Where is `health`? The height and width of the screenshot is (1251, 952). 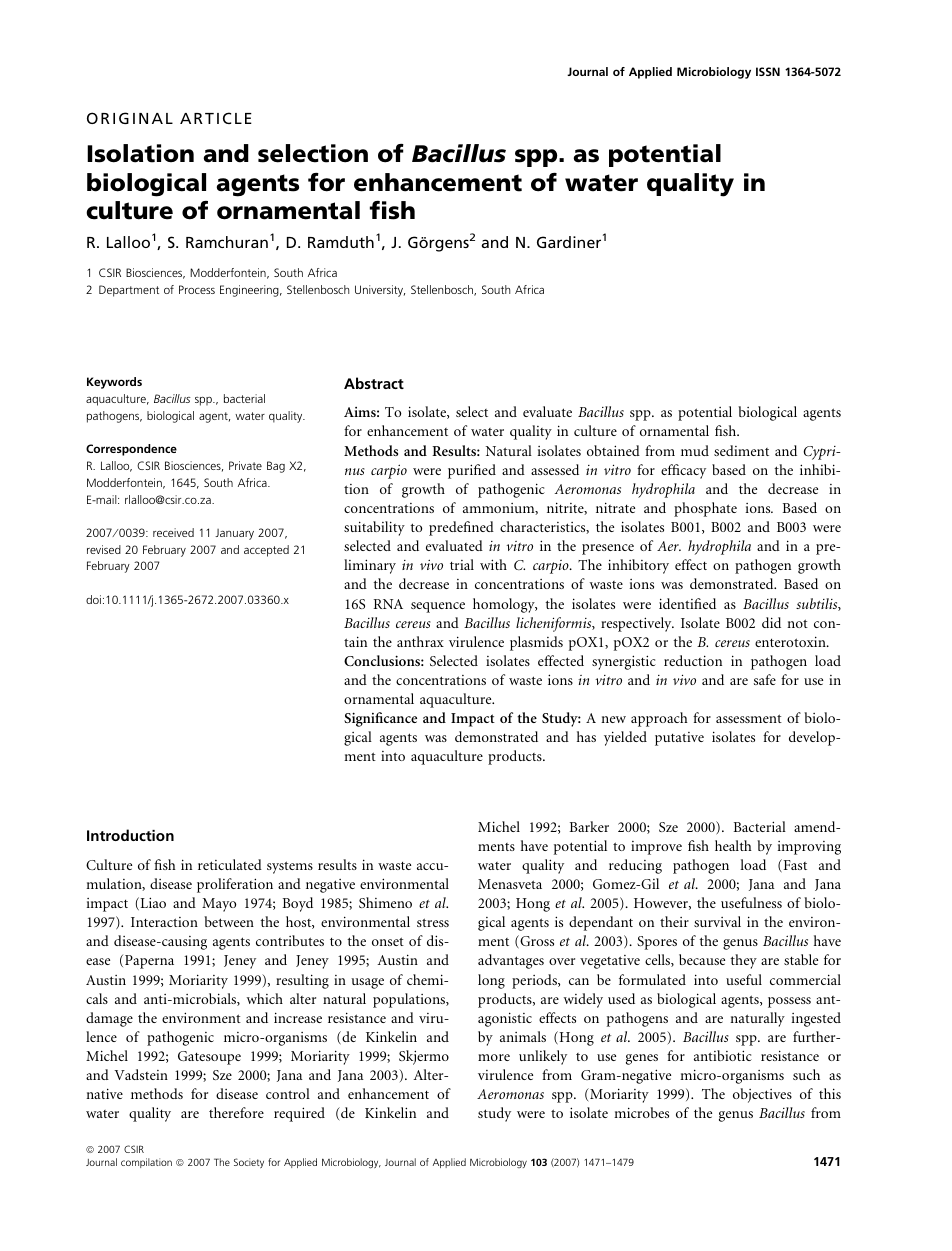
health is located at coordinates (733, 845).
